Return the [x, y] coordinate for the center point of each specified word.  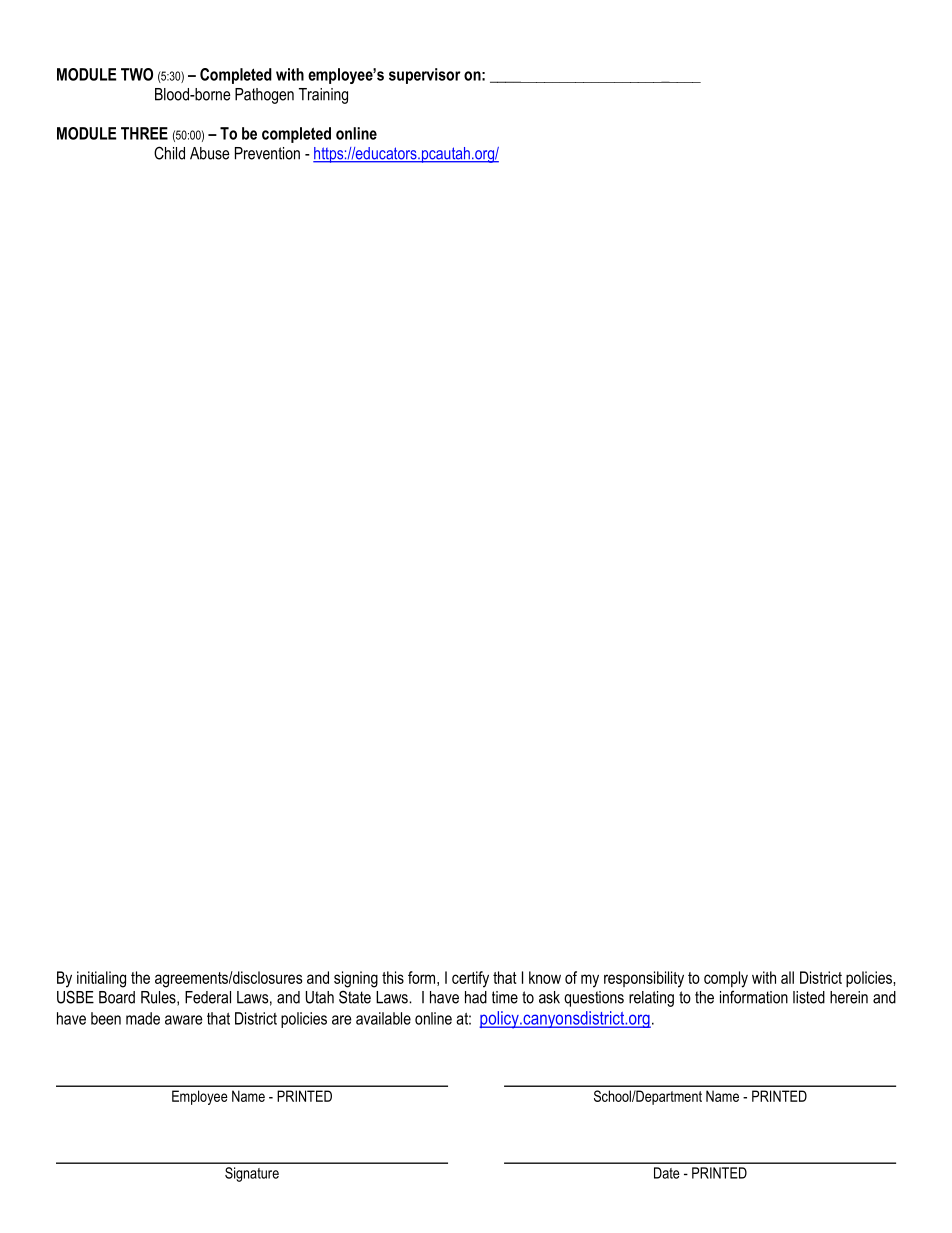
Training [323, 96]
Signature [252, 1174]
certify [470, 979]
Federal [208, 997]
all [787, 977]
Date [667, 1173]
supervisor [425, 76]
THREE [144, 133]
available [383, 1018]
